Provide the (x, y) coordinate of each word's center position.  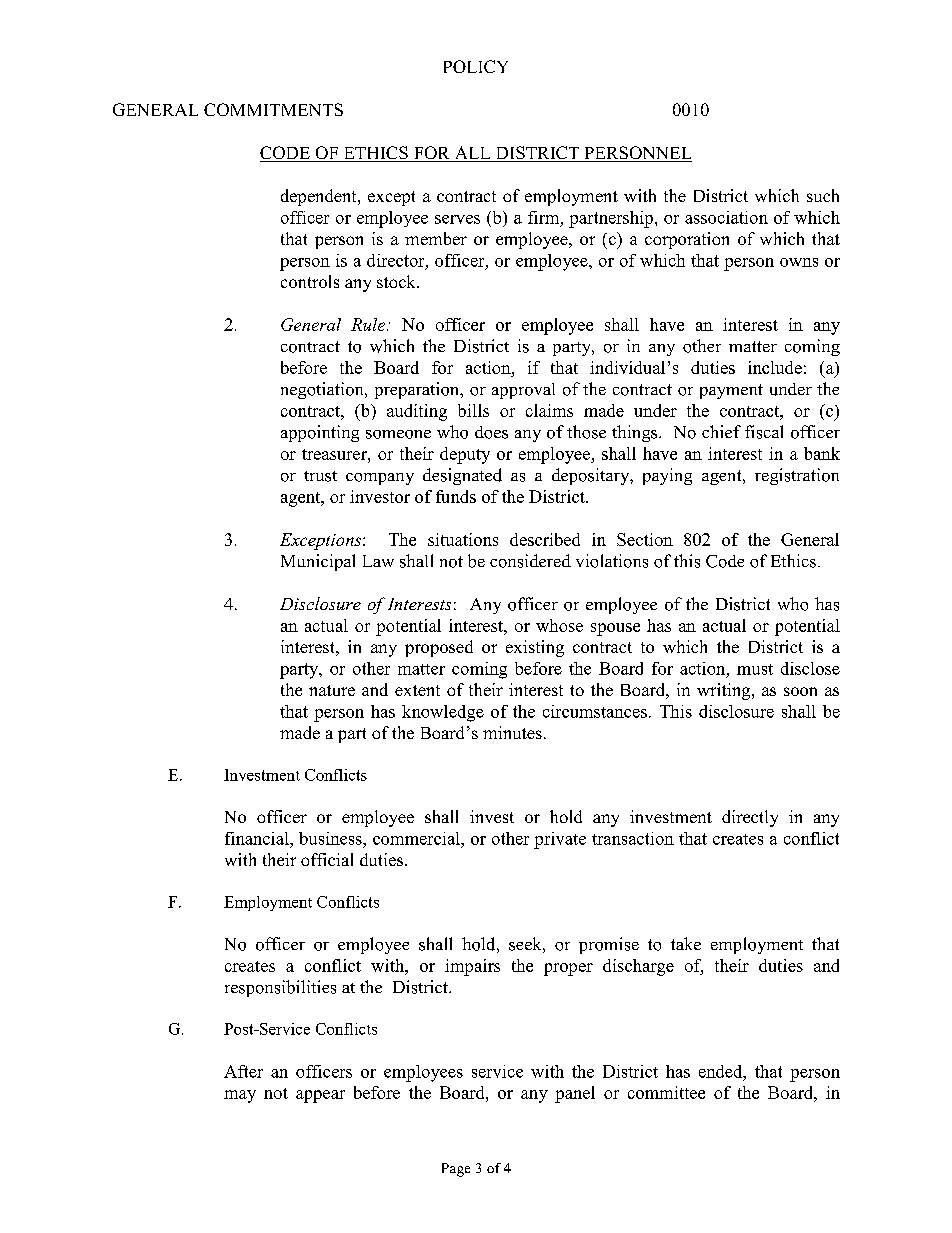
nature (332, 690)
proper (568, 969)
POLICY (476, 66)
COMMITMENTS (273, 109)
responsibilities (280, 988)
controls (310, 281)
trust (320, 476)
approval (523, 391)
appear (320, 1096)
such (823, 195)
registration (797, 476)
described (545, 539)
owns (799, 262)
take (686, 943)
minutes (512, 732)
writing (725, 691)
